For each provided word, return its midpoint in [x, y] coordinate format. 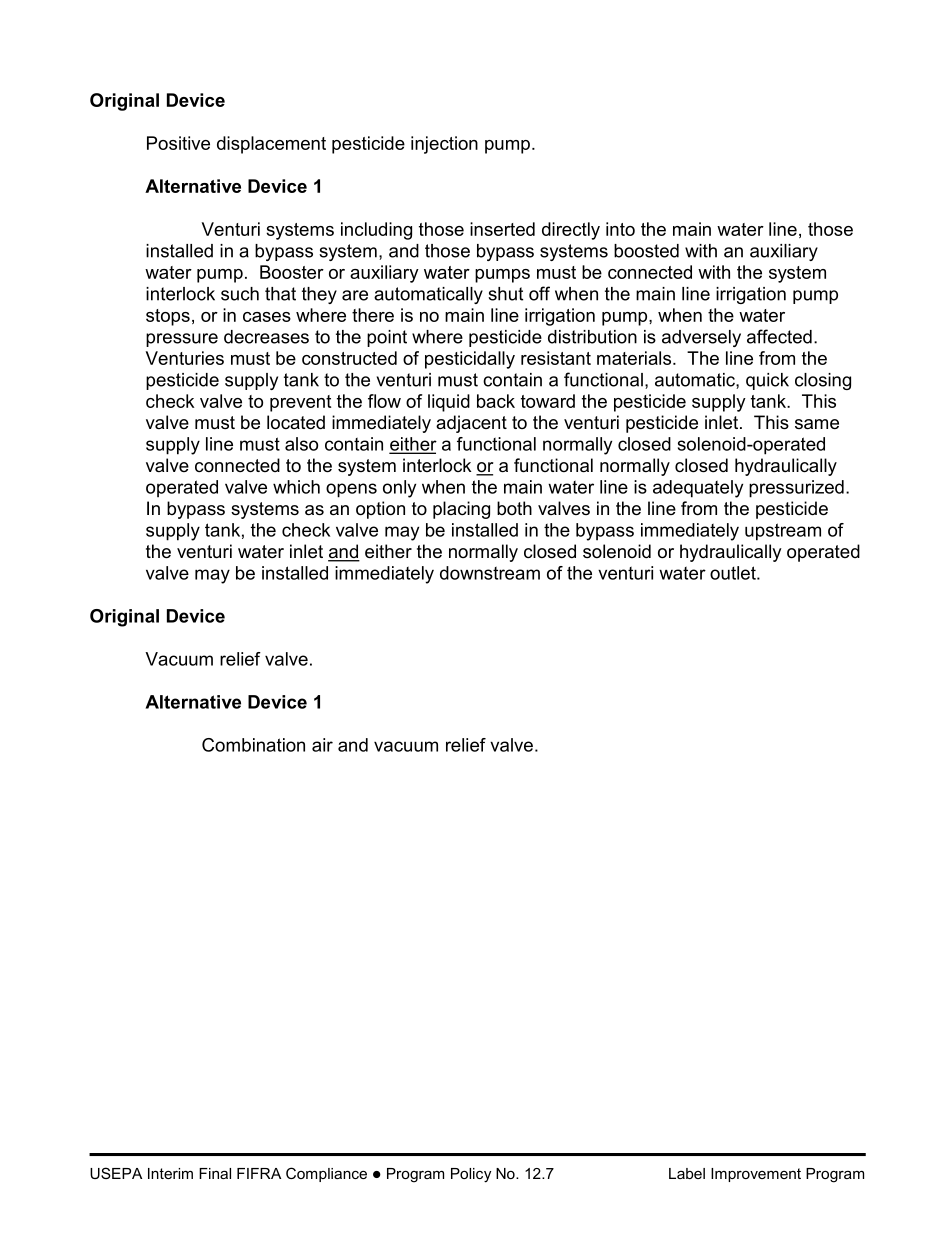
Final [215, 1173]
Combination [253, 745]
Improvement [756, 1175]
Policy [471, 1175]
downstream [490, 573]
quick [767, 381]
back [496, 401]
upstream [783, 532]
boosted [646, 251]
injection [444, 145]
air [322, 745]
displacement [271, 145]
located [296, 422]
